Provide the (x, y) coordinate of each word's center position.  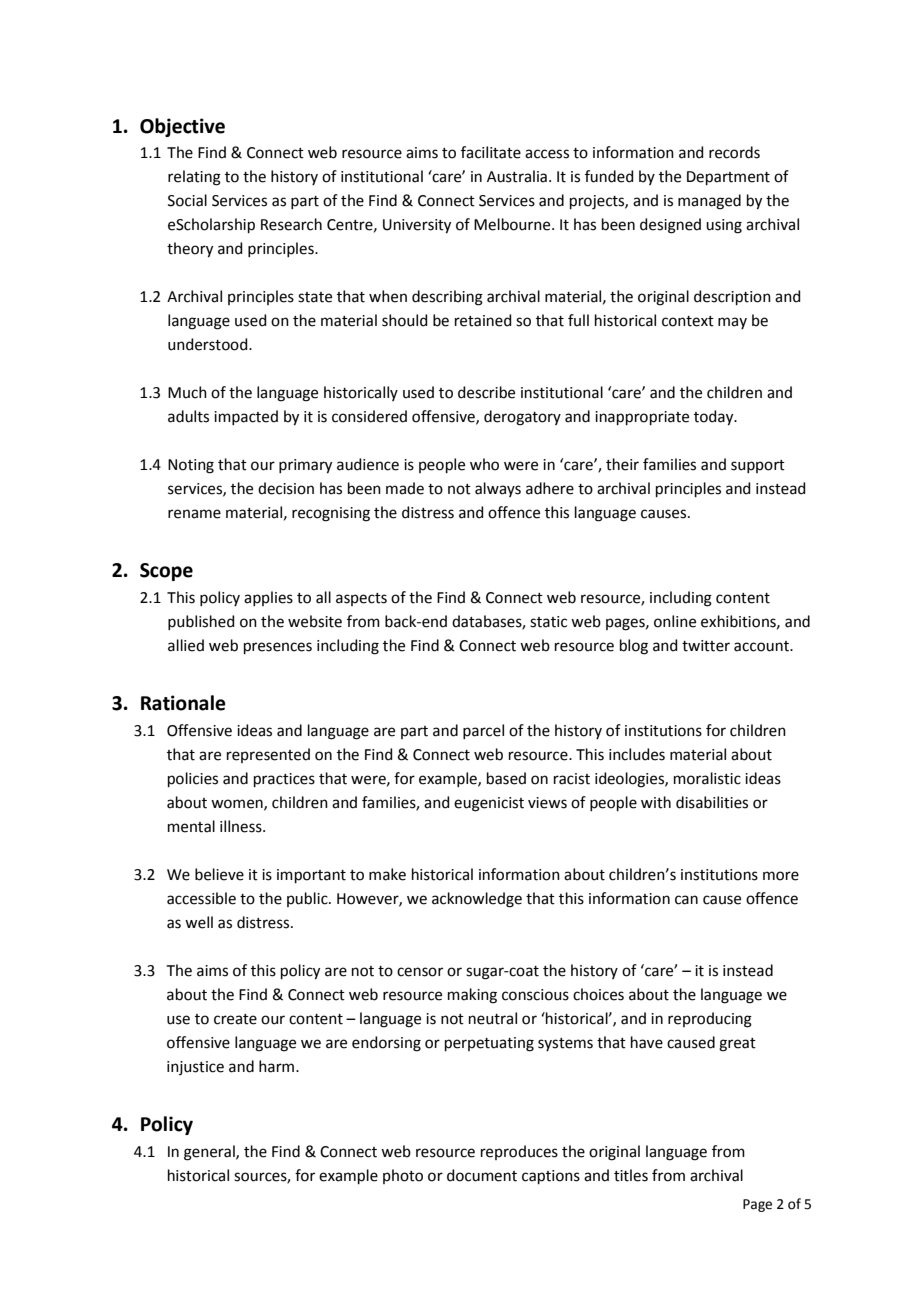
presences (278, 648)
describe (486, 392)
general (210, 1153)
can (686, 900)
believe (219, 874)
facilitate (491, 152)
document (482, 1175)
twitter (706, 646)
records (734, 152)
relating (194, 178)
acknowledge (477, 900)
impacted (246, 417)
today (715, 418)
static (548, 622)
